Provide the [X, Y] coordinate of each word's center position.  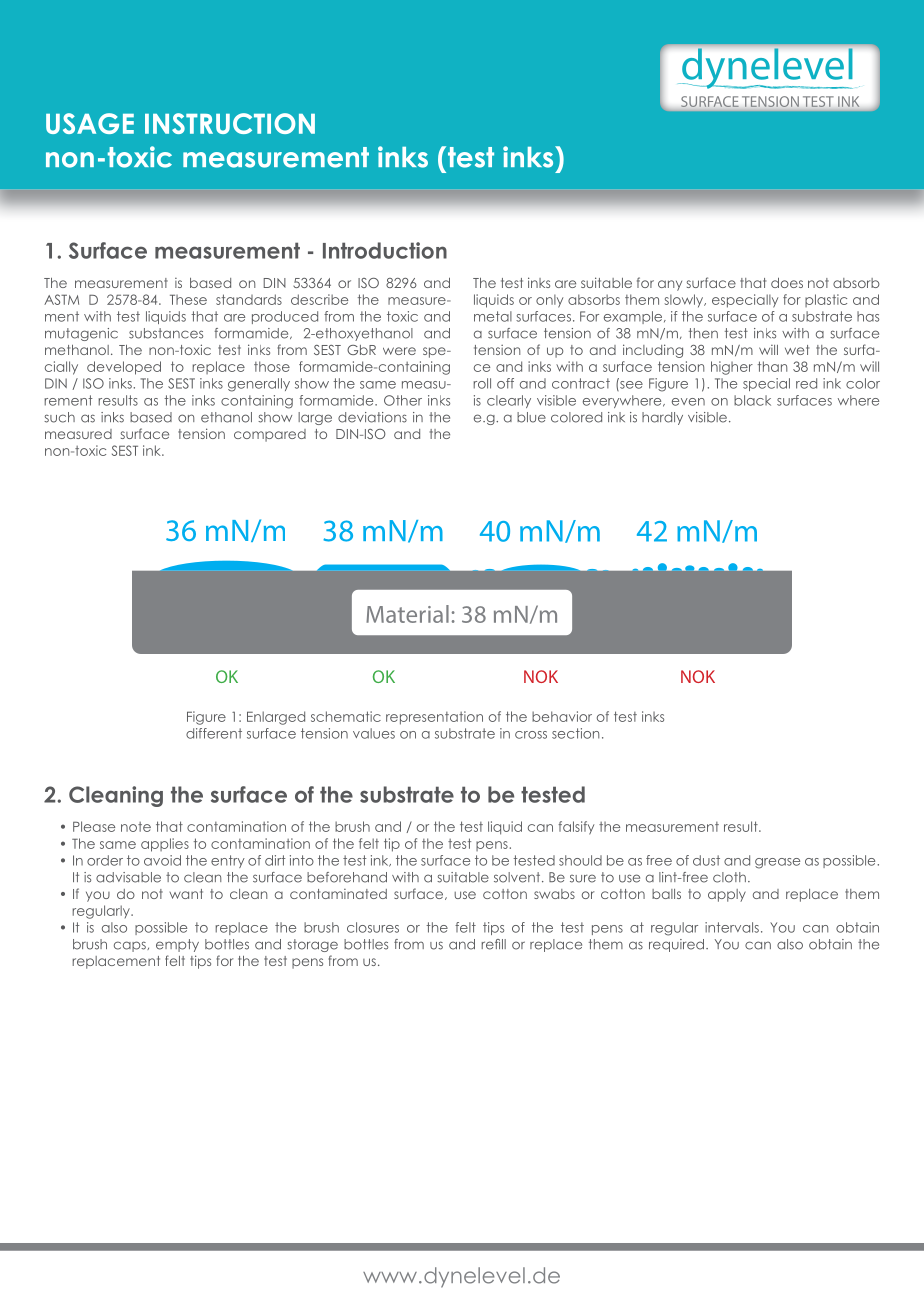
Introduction [385, 250]
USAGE [90, 123]
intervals [732, 927]
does [787, 283]
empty [177, 945]
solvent [518, 877]
